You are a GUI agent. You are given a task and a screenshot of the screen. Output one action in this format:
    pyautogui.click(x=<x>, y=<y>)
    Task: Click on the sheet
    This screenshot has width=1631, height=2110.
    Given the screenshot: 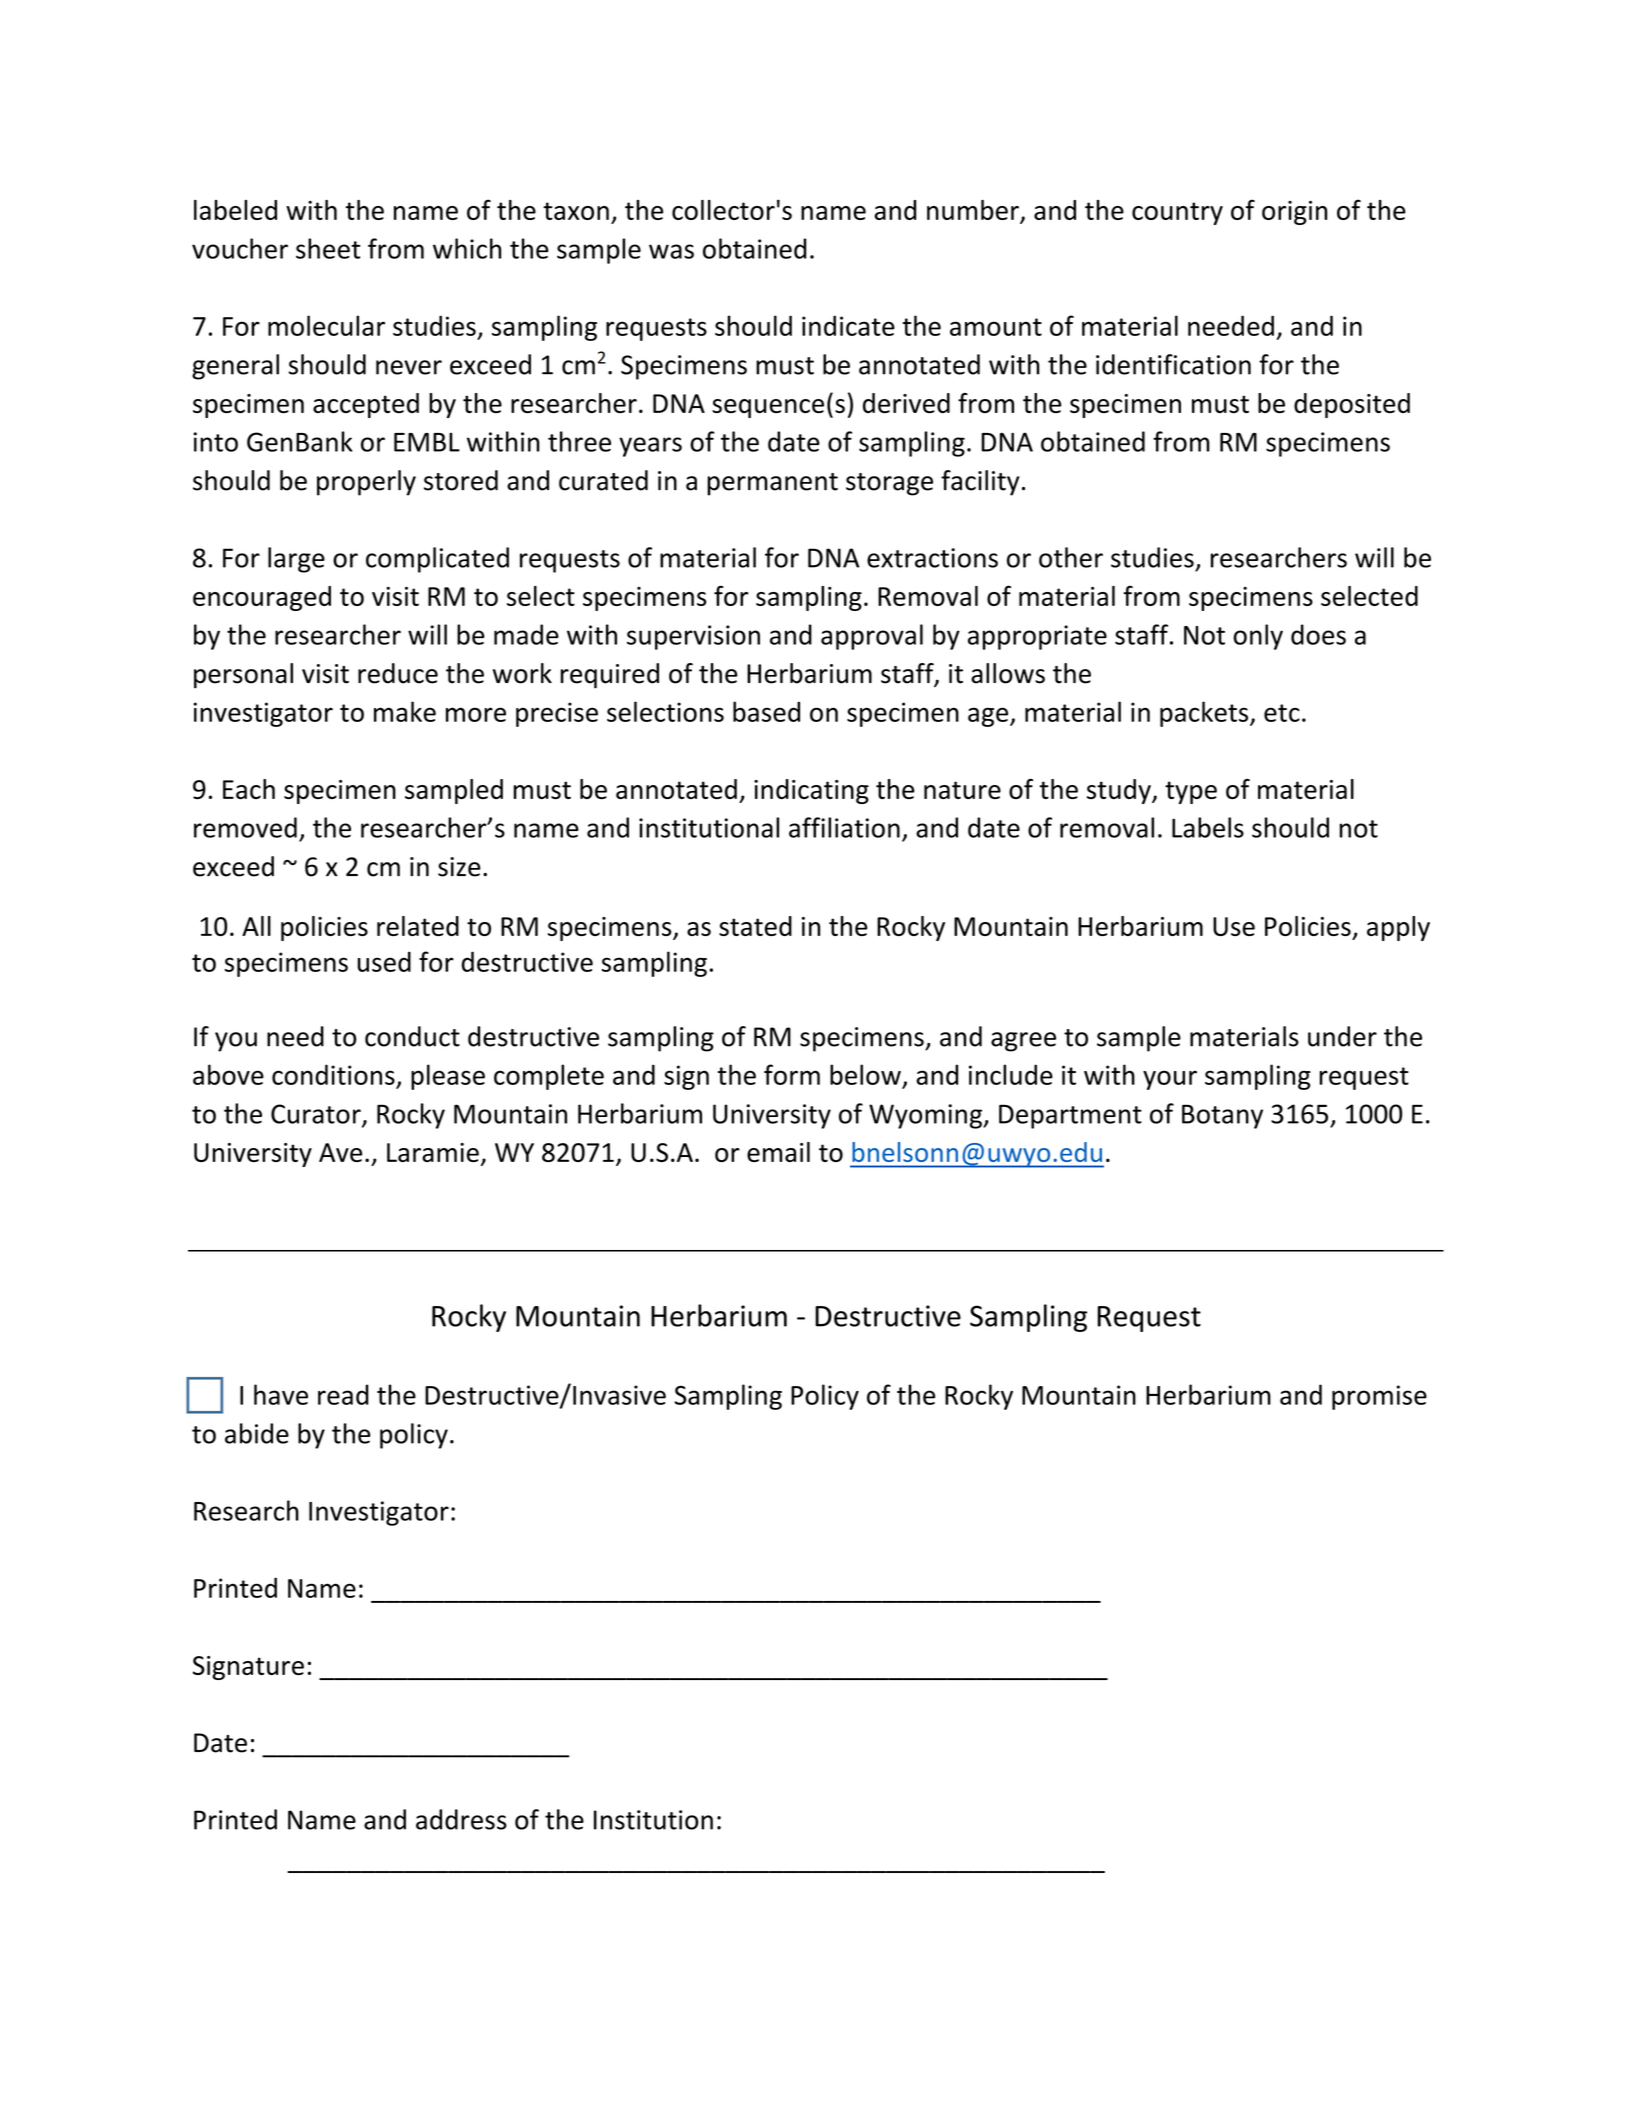 What is the action you would take?
    pyautogui.click(x=328, y=248)
